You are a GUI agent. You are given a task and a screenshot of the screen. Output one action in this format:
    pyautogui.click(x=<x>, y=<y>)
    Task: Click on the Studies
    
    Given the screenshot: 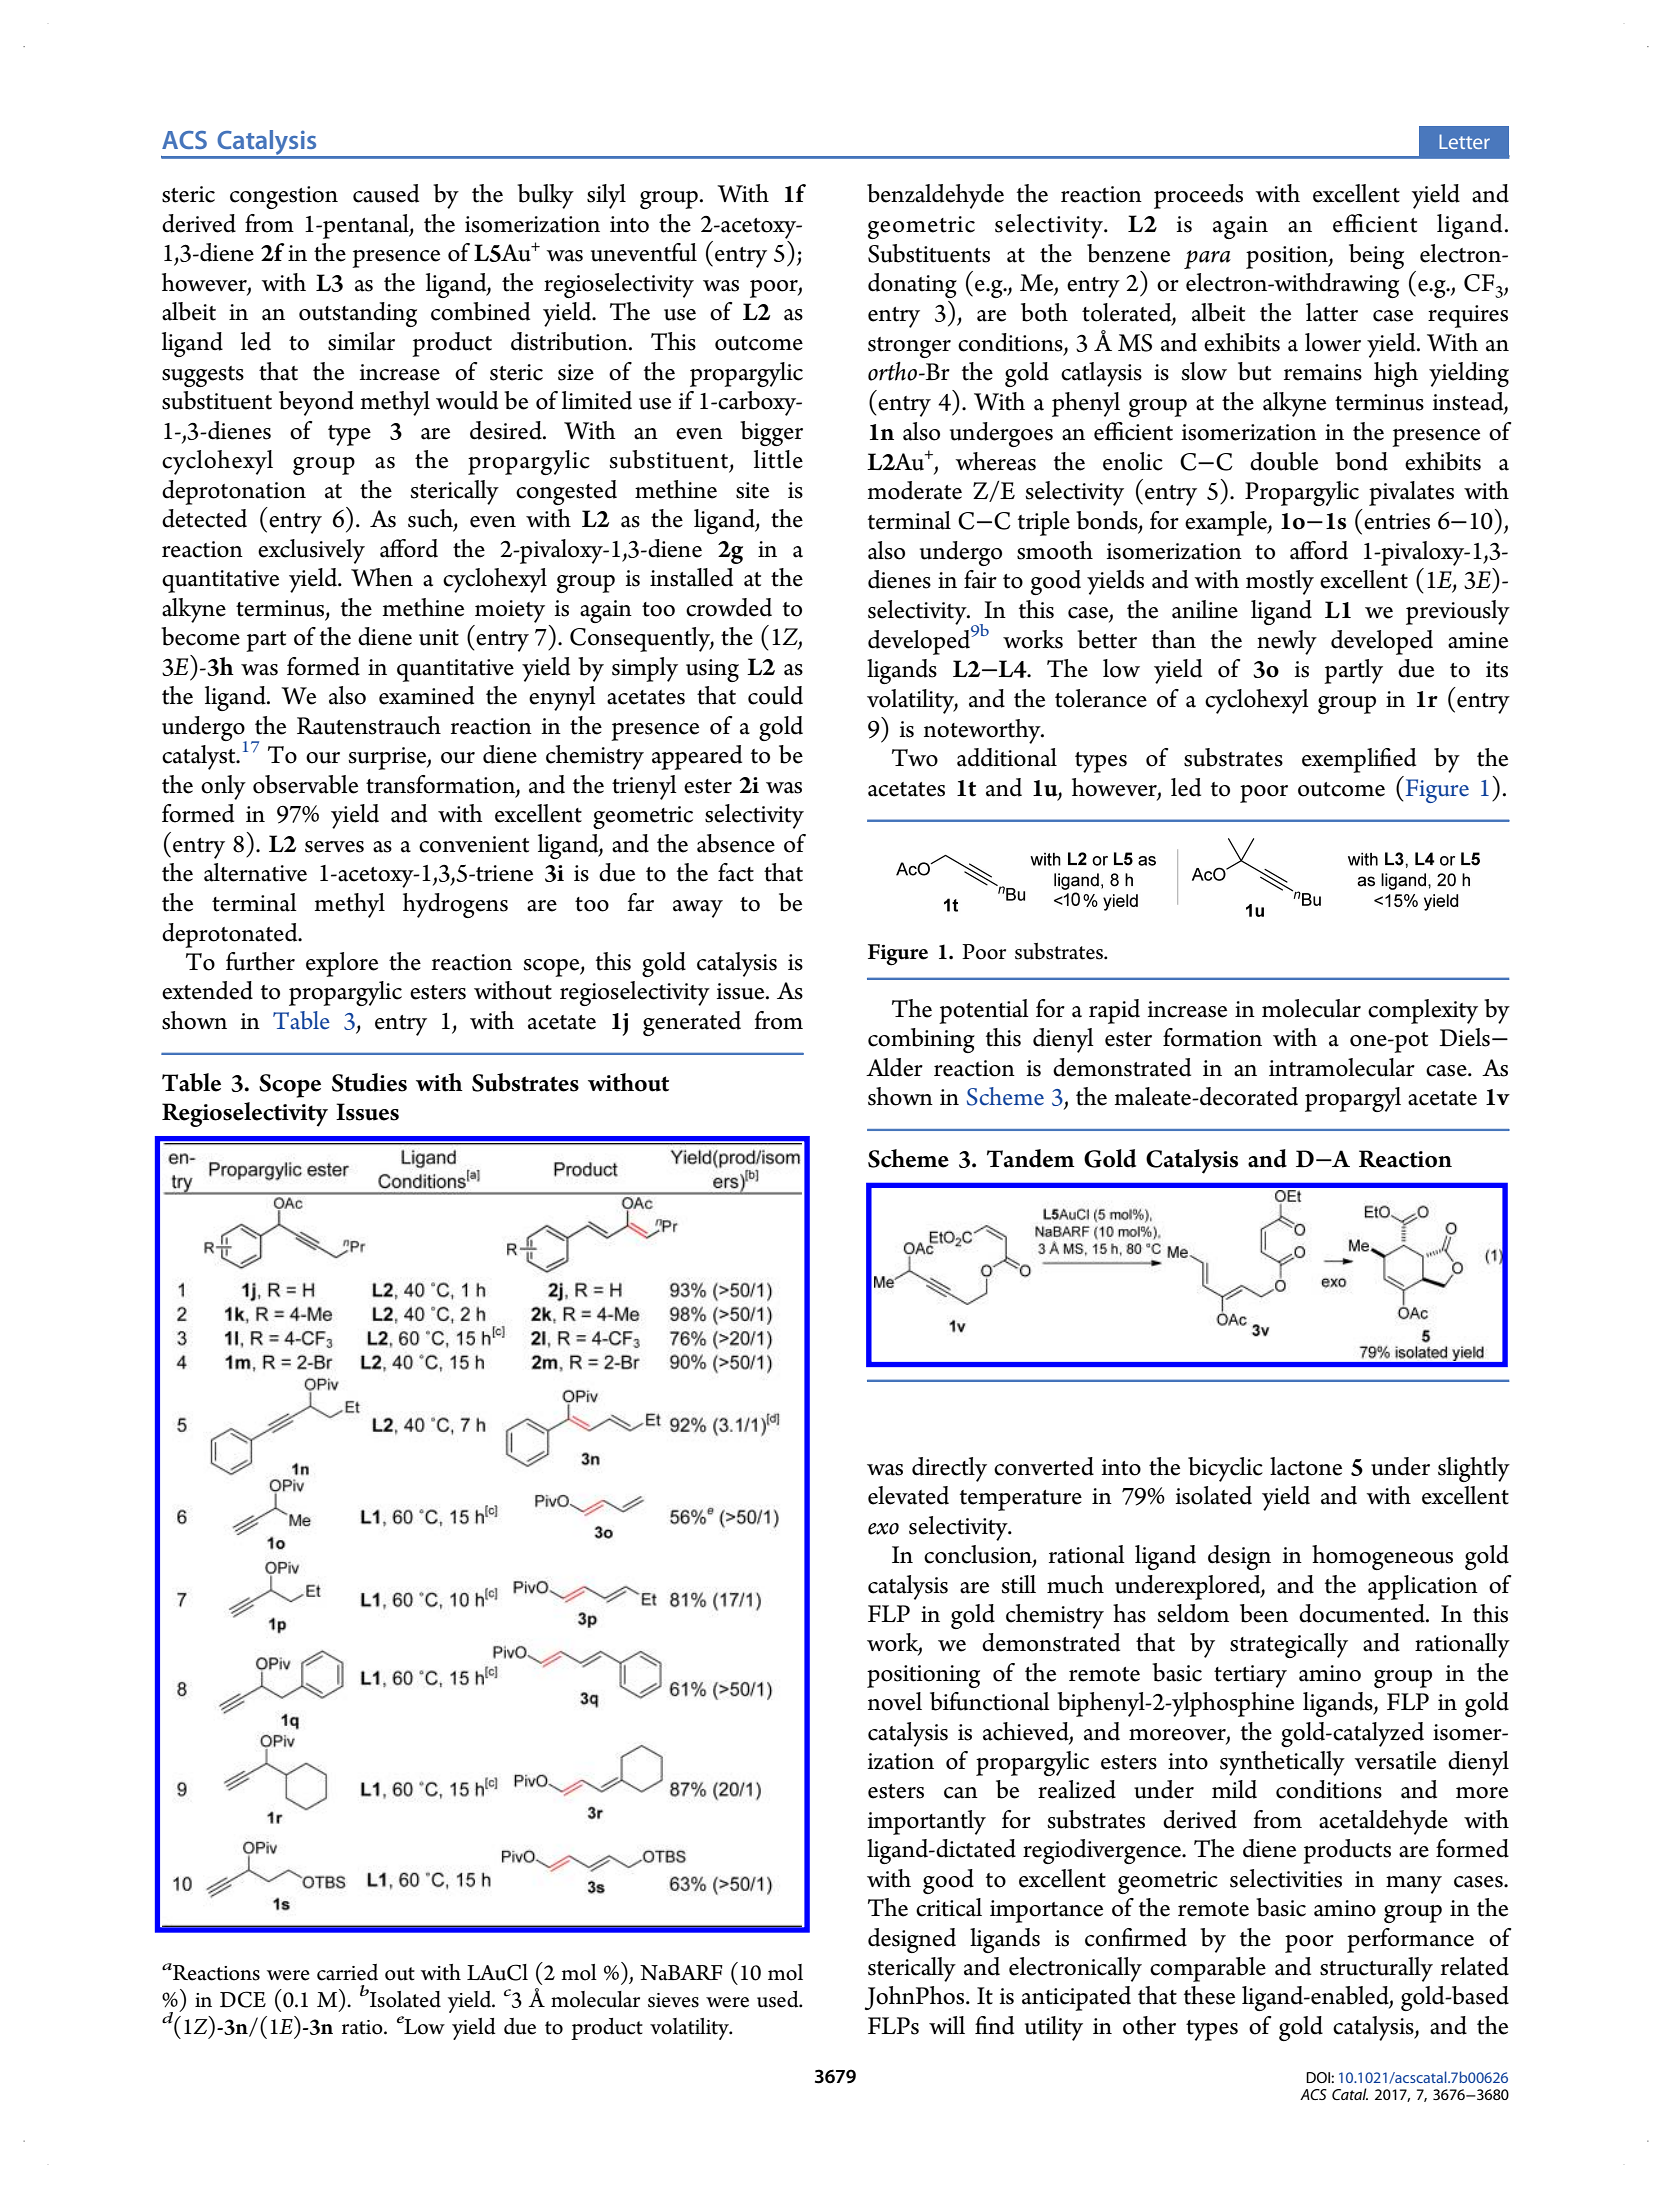 What is the action you would take?
    pyautogui.click(x=369, y=1082)
